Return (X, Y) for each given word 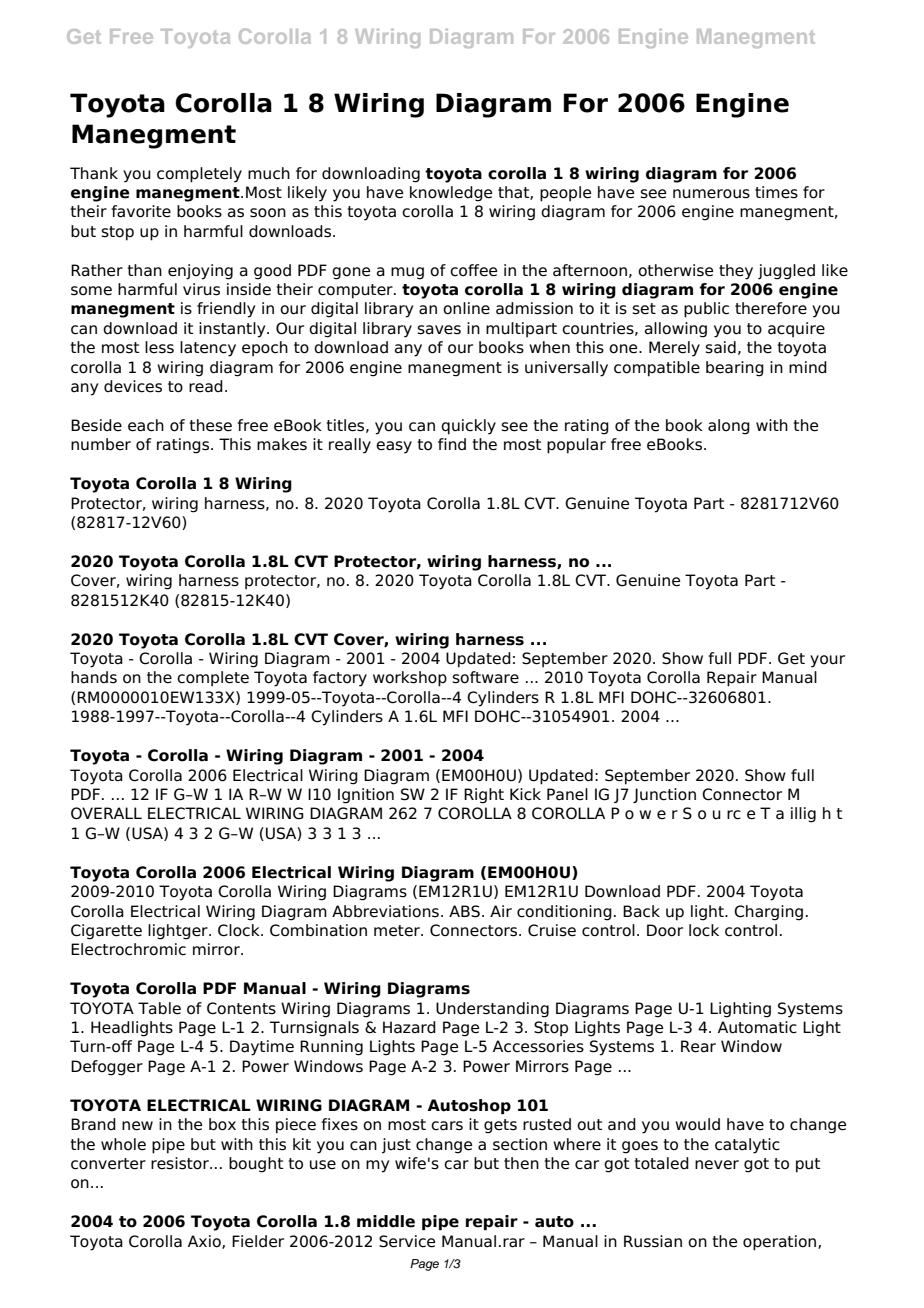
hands (94, 677)
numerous (711, 194)
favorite (141, 211)
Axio (205, 1242)
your (827, 661)
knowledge (451, 194)
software (485, 677)
